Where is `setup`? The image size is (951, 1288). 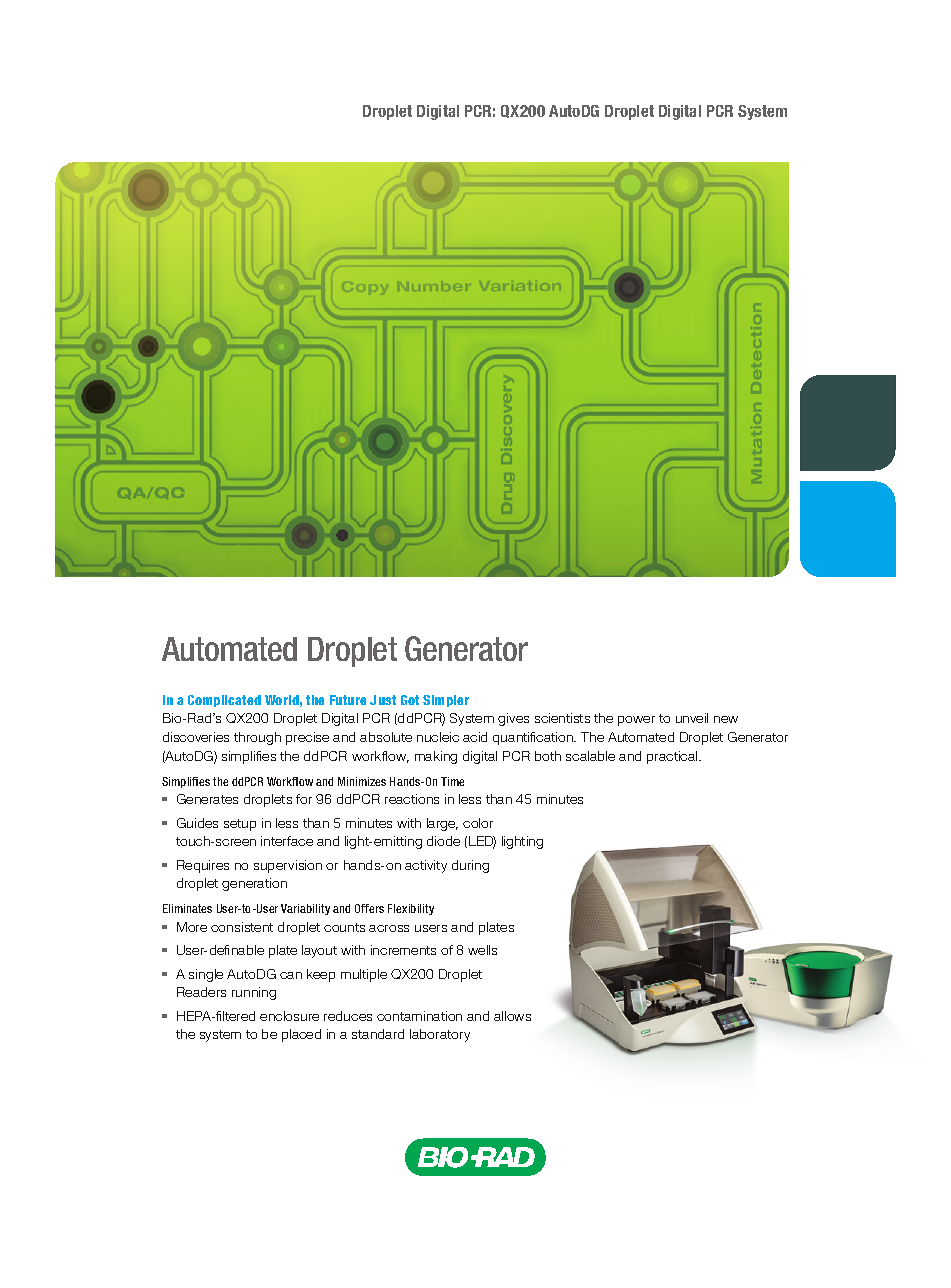
setup is located at coordinates (240, 825).
